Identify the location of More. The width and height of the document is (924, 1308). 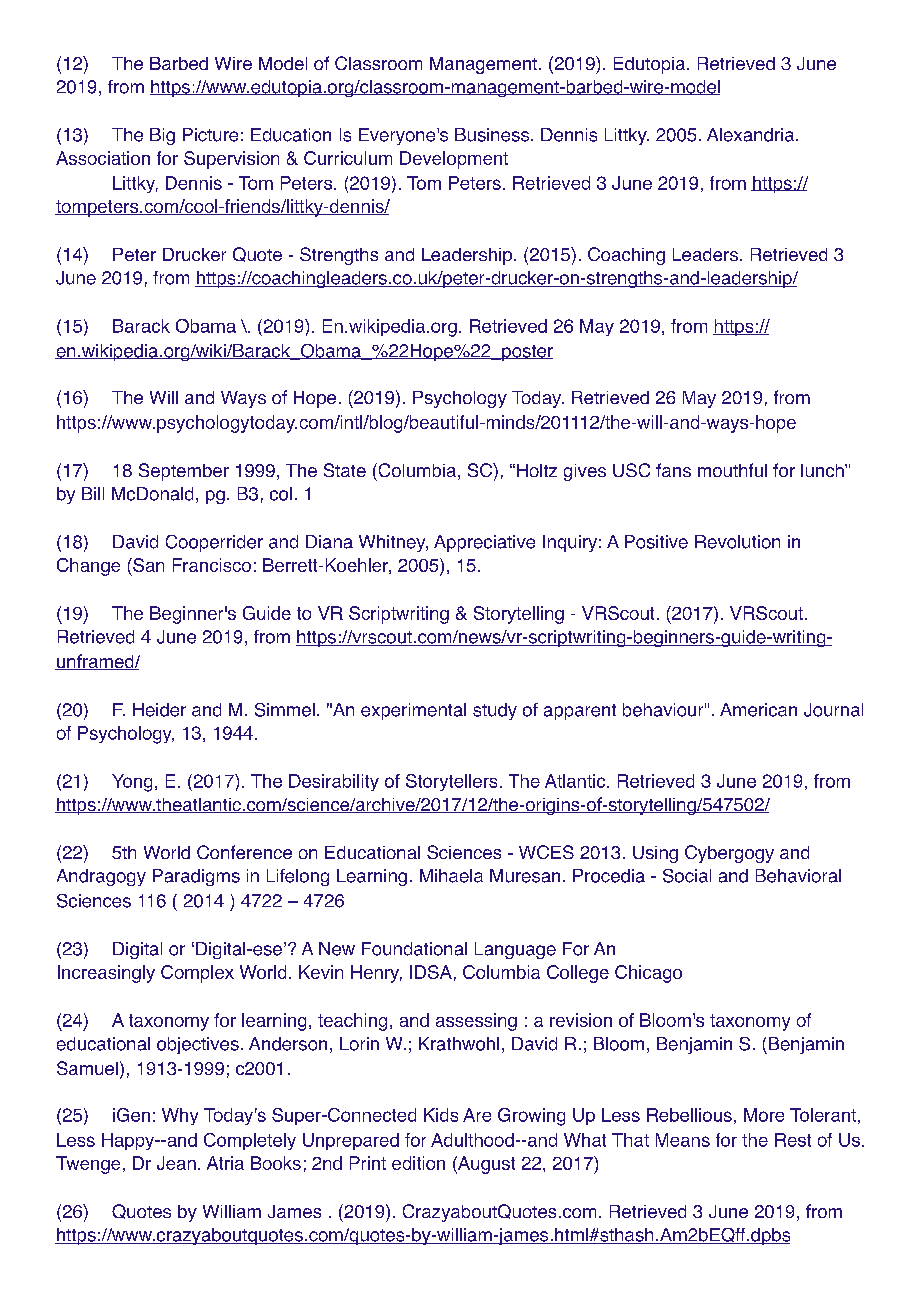
(764, 1115).
